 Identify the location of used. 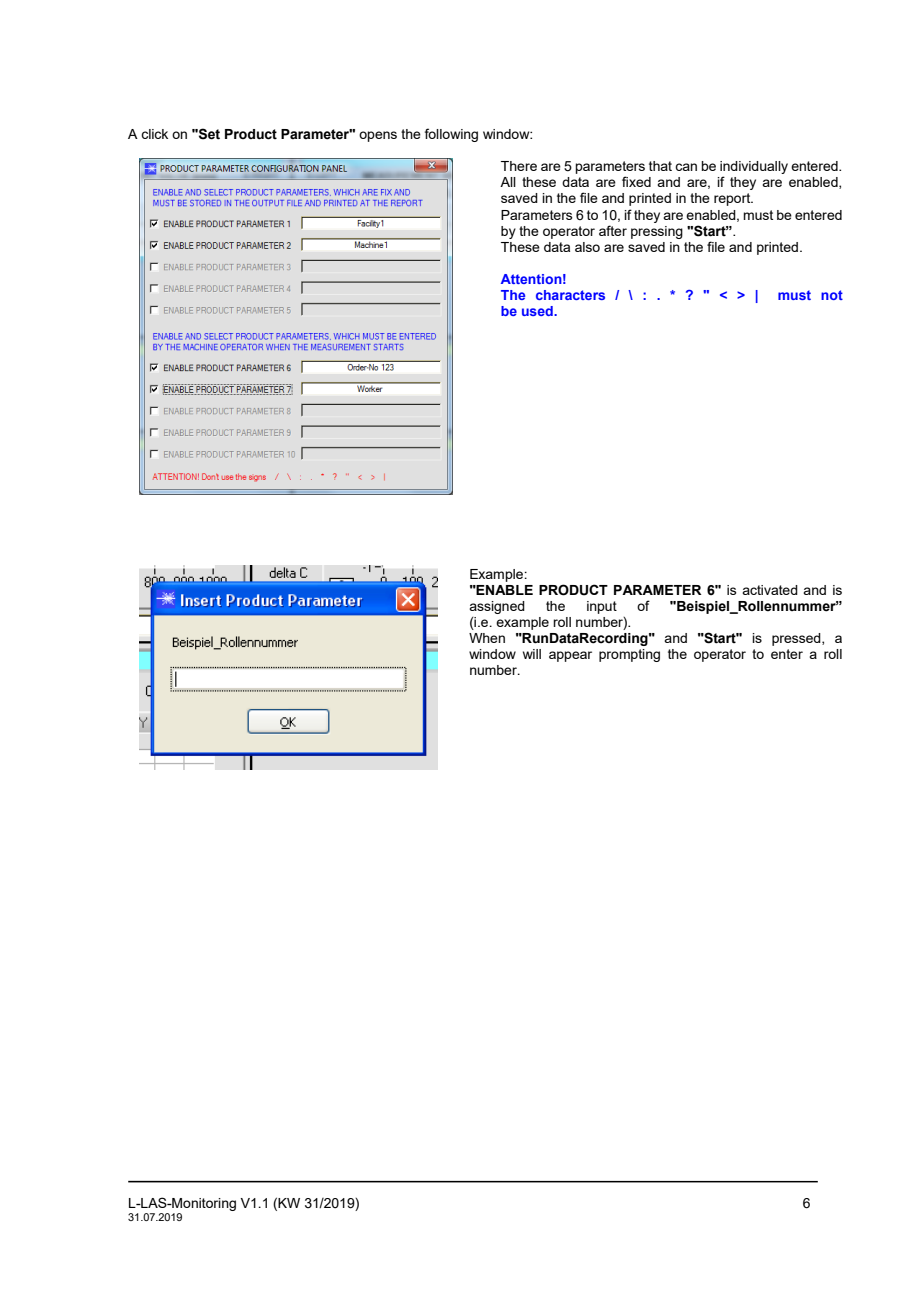
(538, 311).
